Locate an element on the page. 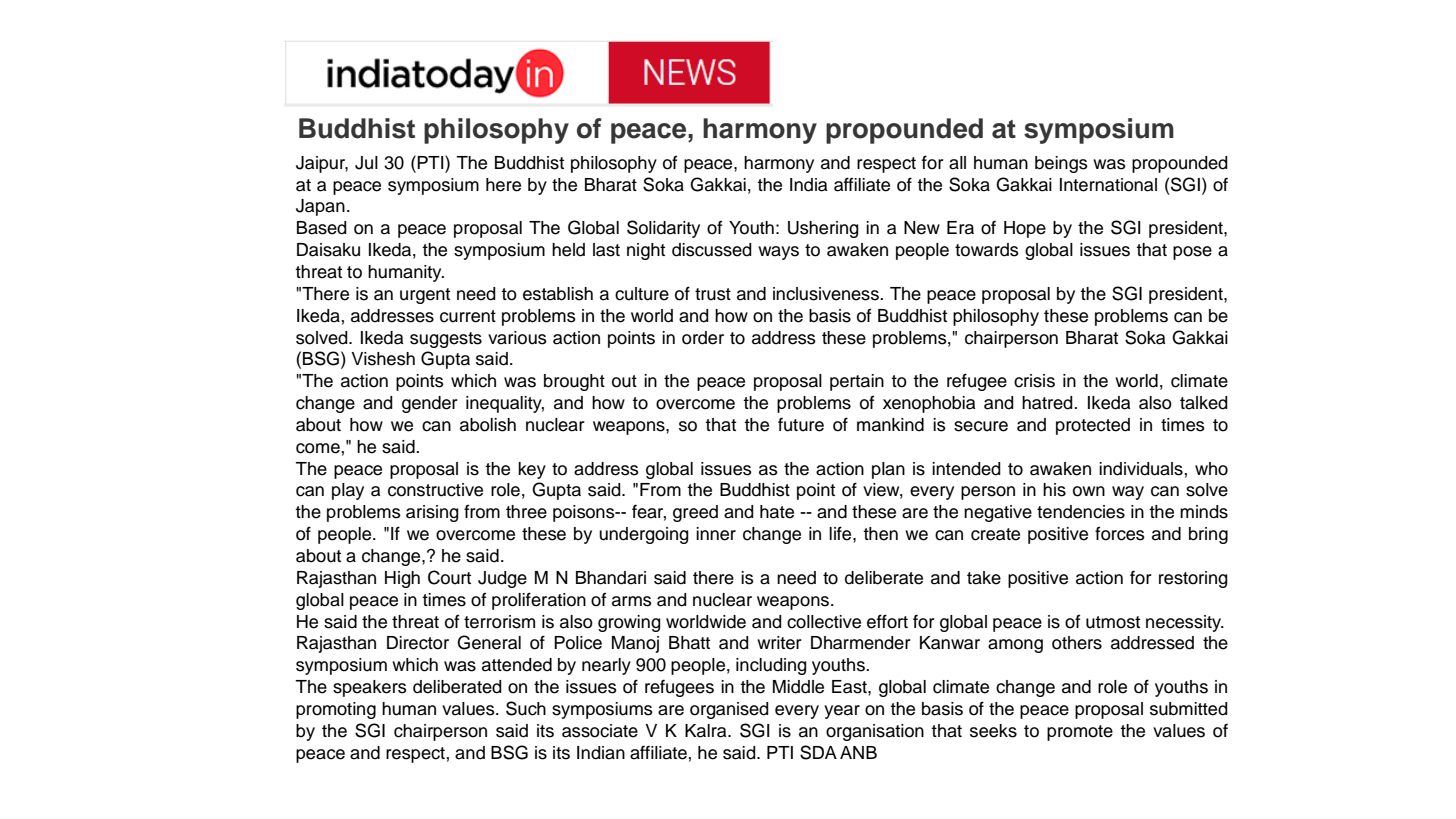 This image has height=819, width=1456. promoting is located at coordinates (336, 710).
